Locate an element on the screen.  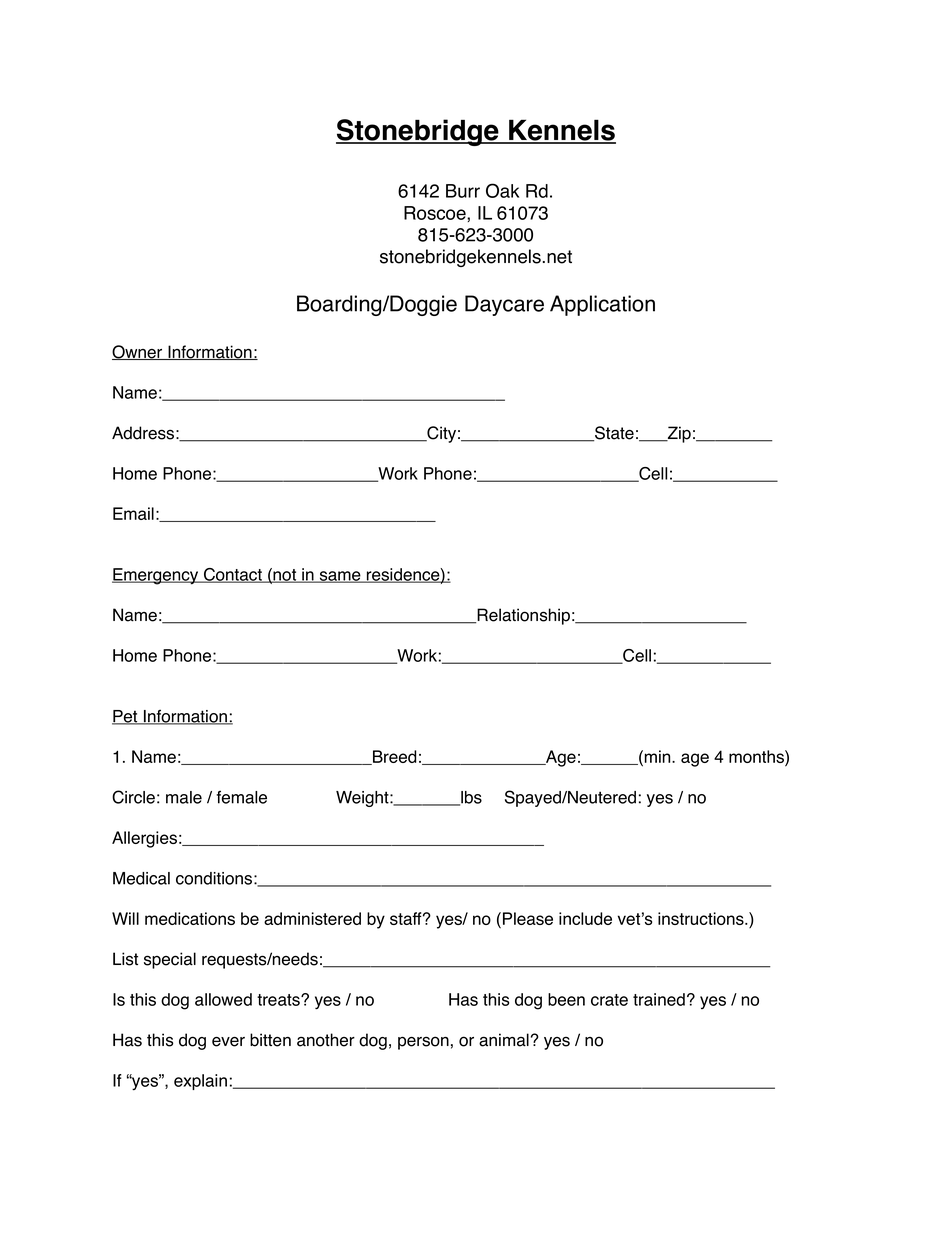
Roscoe is located at coordinates (436, 213).
